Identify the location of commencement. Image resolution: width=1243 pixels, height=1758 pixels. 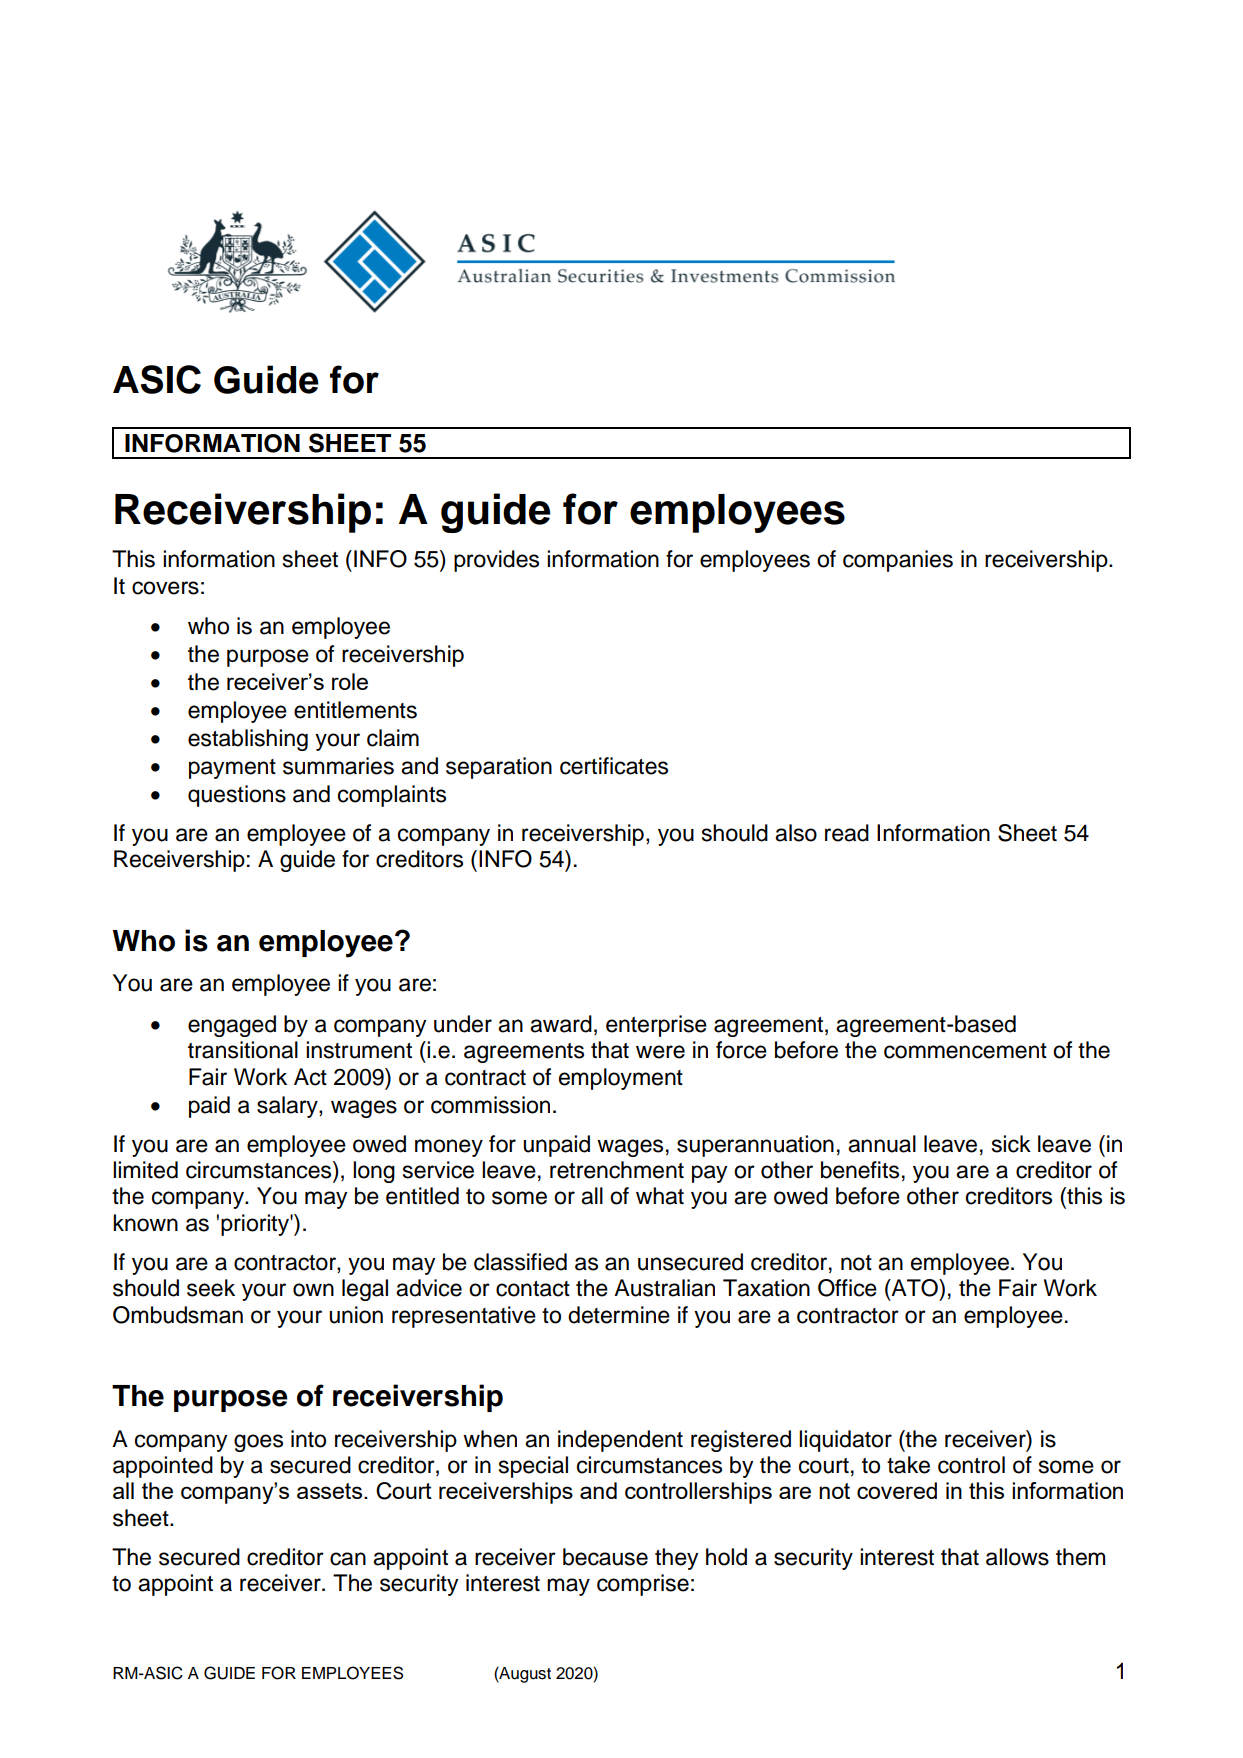
(965, 1051).
